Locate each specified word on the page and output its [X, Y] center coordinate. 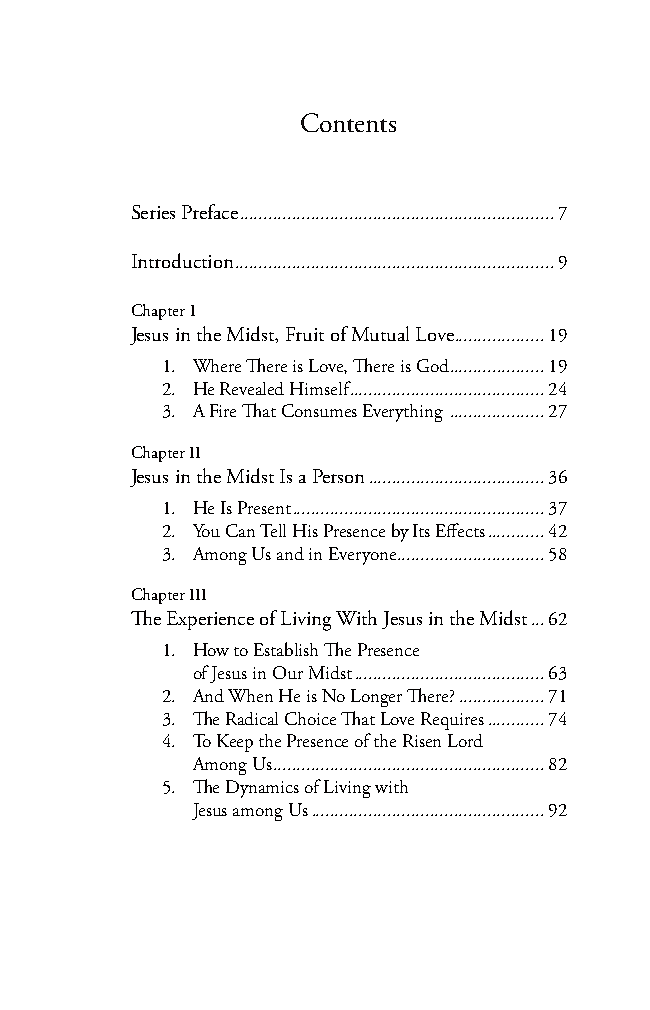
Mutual [380, 333]
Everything [403, 413]
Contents [348, 122]
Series [153, 212]
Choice [310, 718]
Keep [235, 743]
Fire [223, 410]
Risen [422, 740]
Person [338, 476]
